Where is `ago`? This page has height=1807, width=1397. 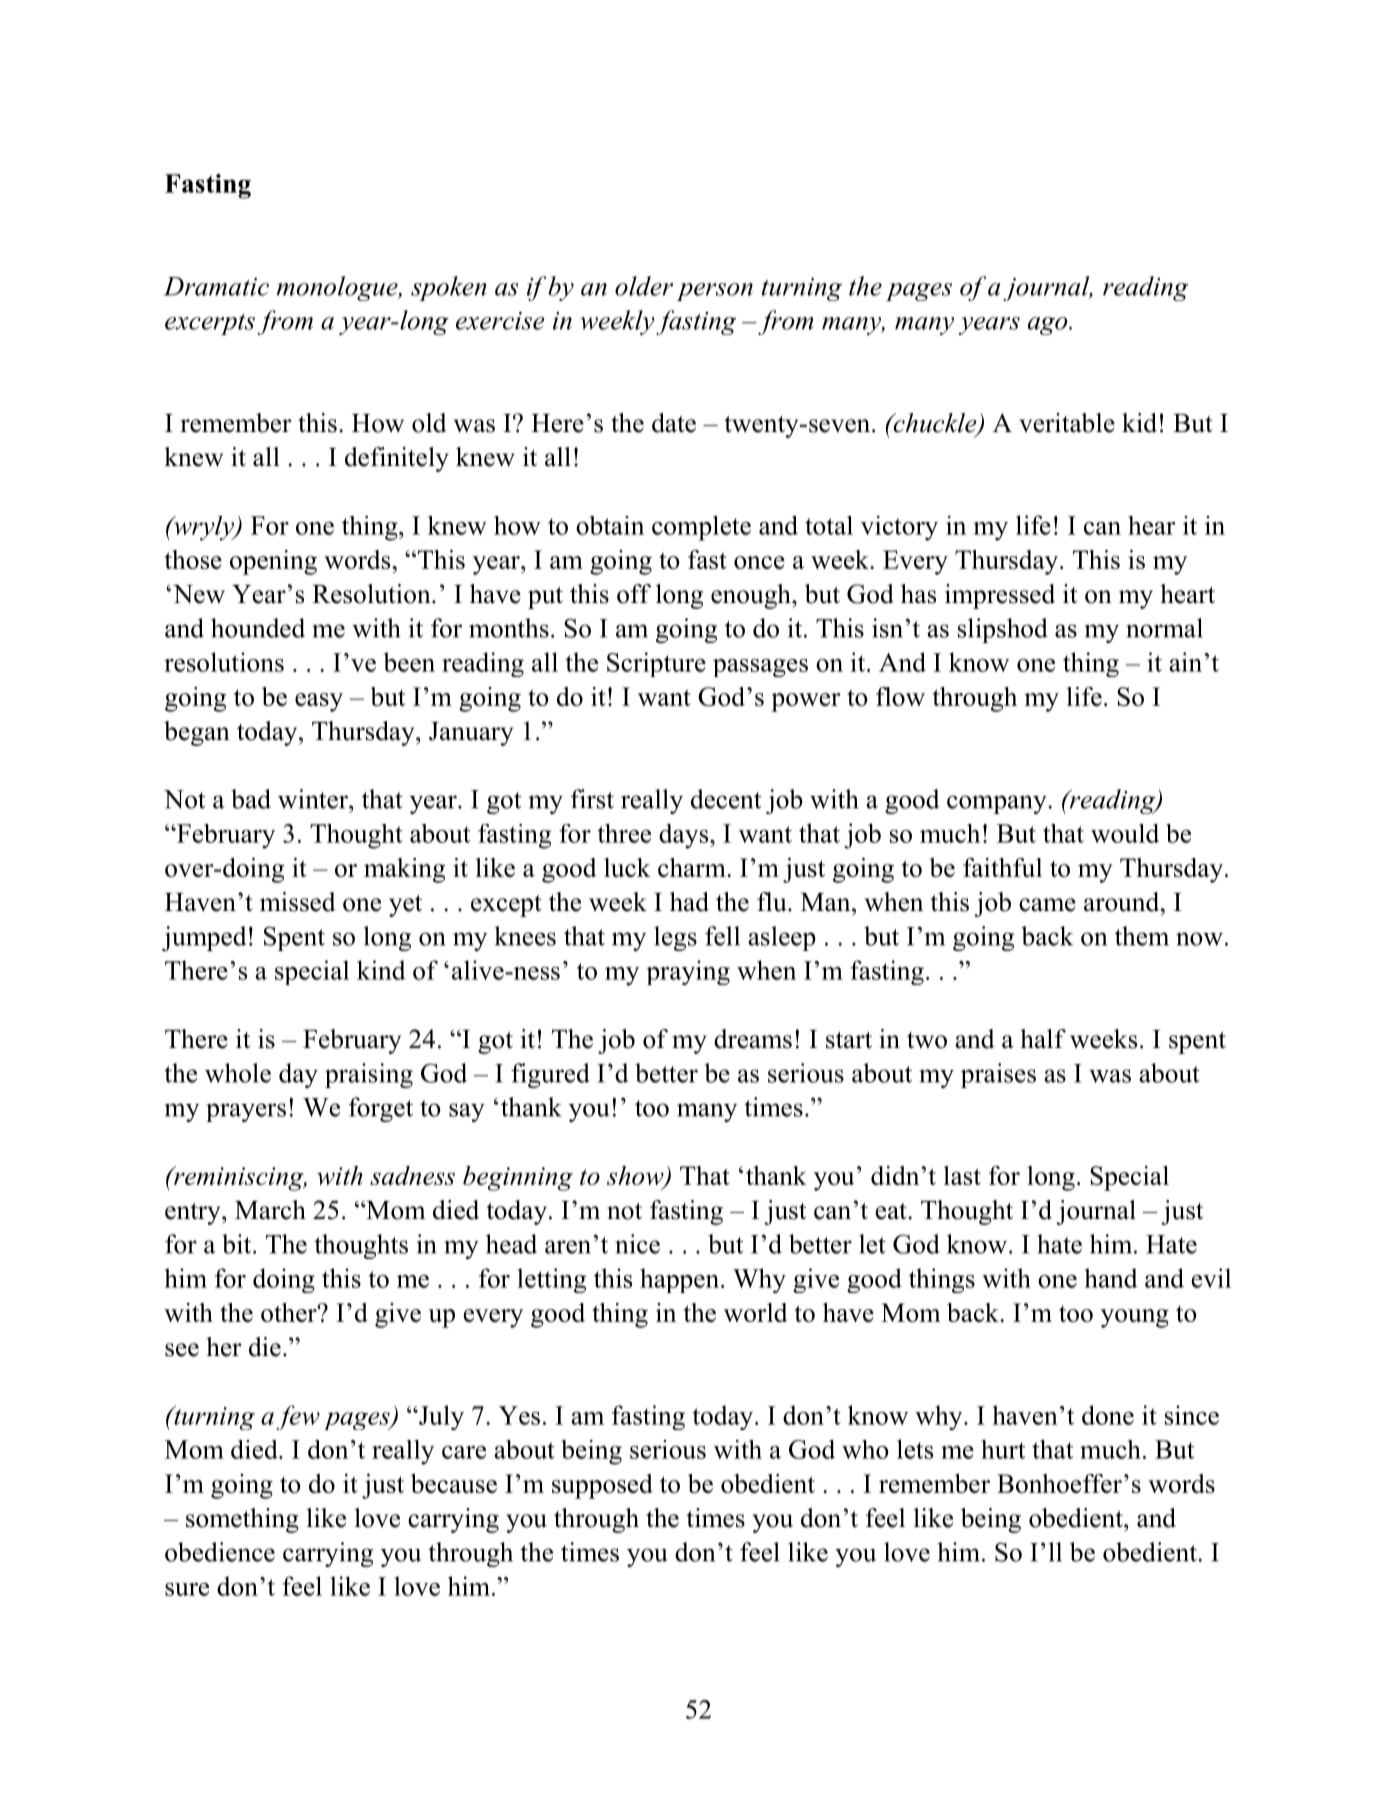 ago is located at coordinates (1049, 326).
